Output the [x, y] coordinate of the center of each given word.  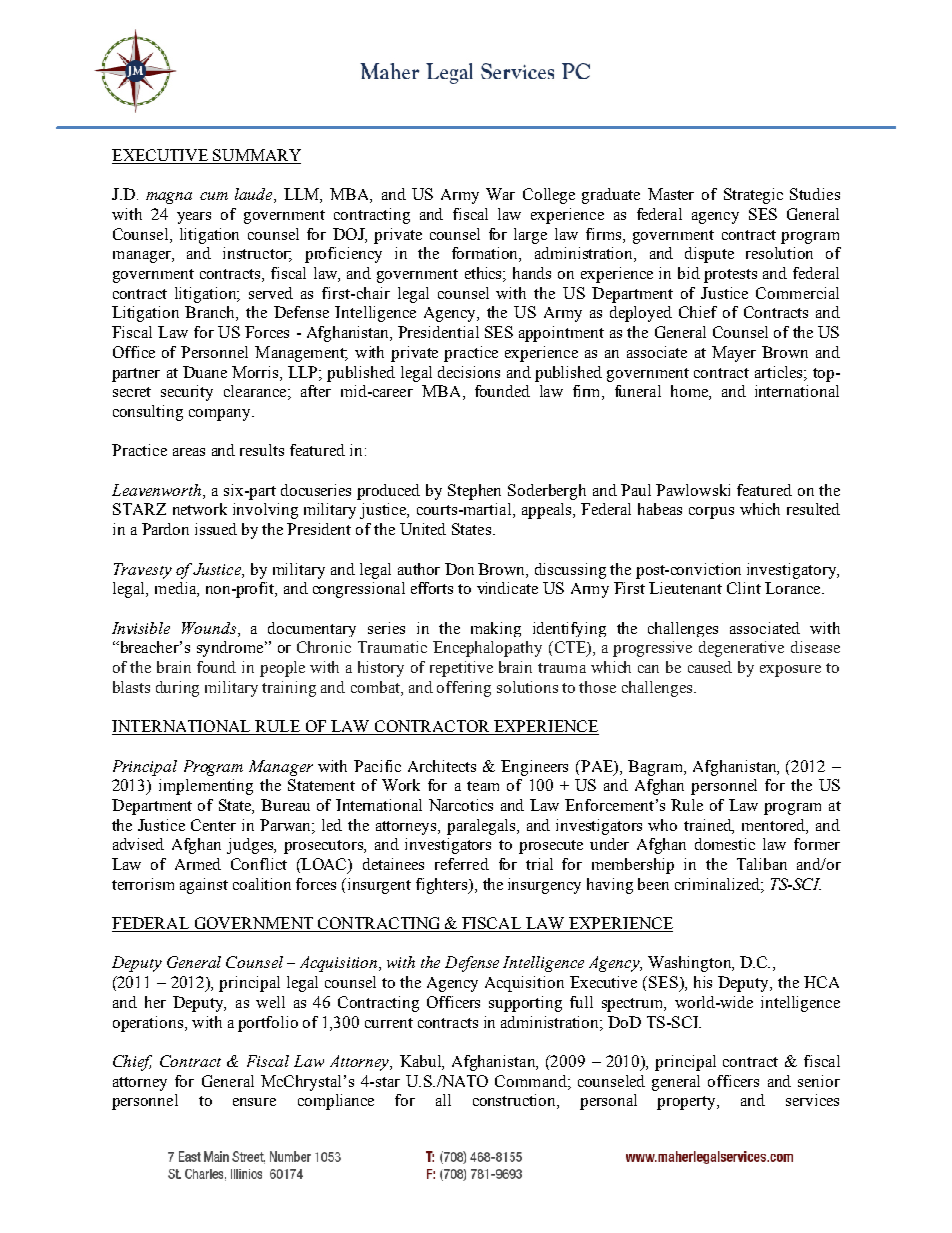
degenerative [741, 649]
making [496, 629]
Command [532, 1081]
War [500, 194]
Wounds [210, 628]
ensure [254, 1102]
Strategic [753, 196]
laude [255, 195]
